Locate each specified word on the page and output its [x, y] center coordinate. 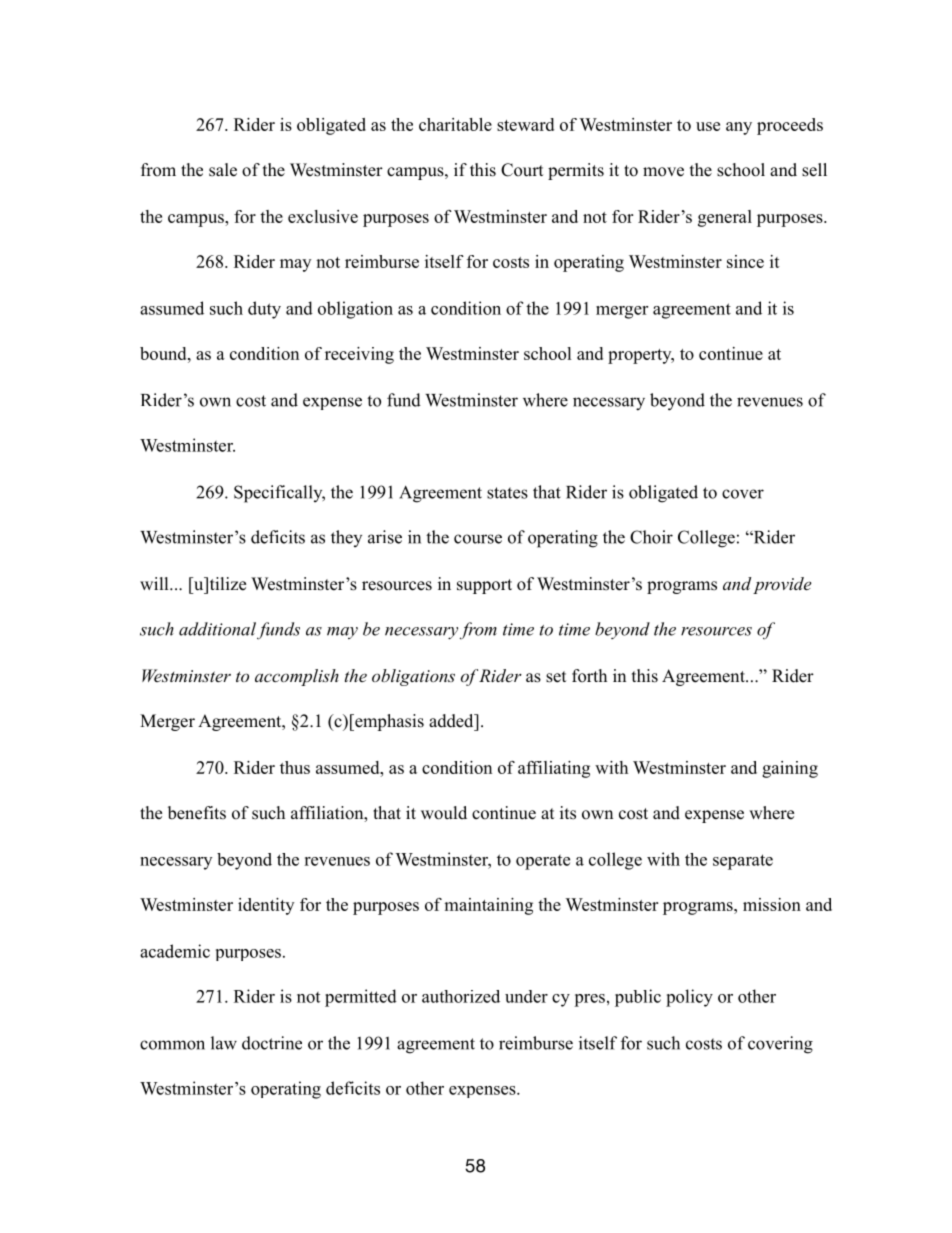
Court [522, 170]
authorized [461, 996]
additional [217, 629]
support [484, 586]
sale [223, 170]
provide [782, 585]
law [224, 1043]
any [739, 128]
